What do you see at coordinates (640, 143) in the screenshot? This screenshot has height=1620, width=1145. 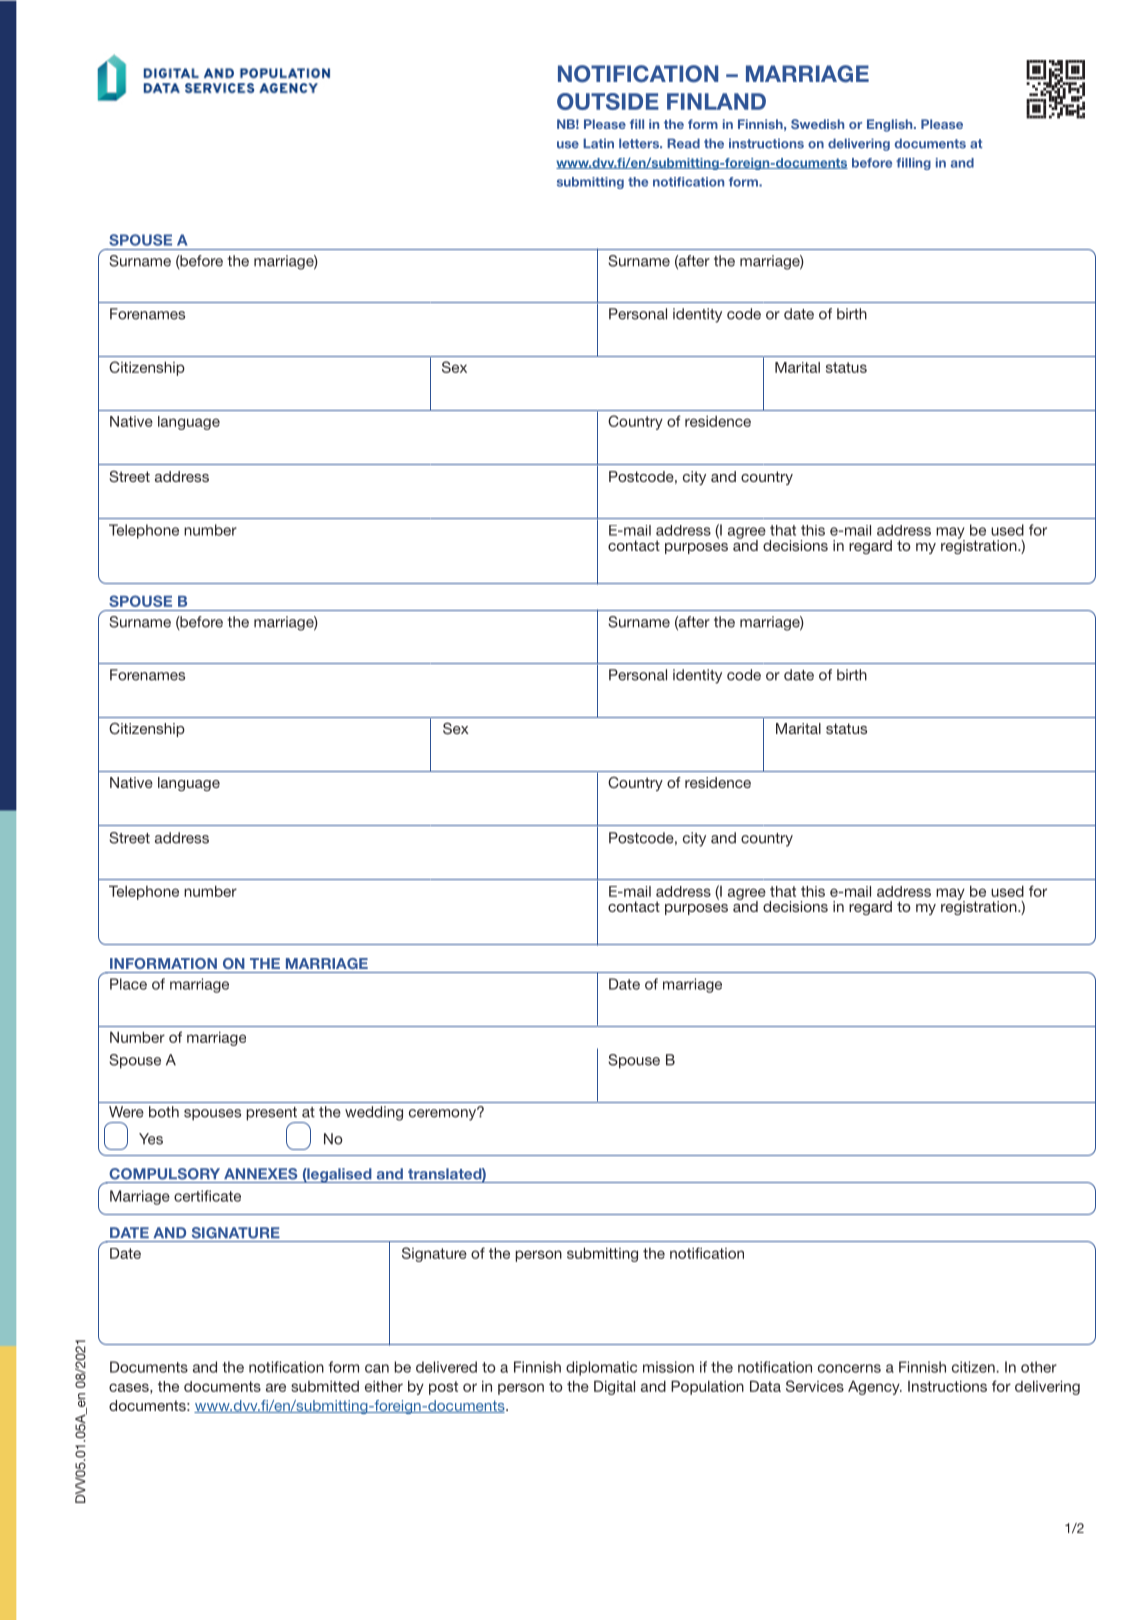 I see `letters` at bounding box center [640, 143].
